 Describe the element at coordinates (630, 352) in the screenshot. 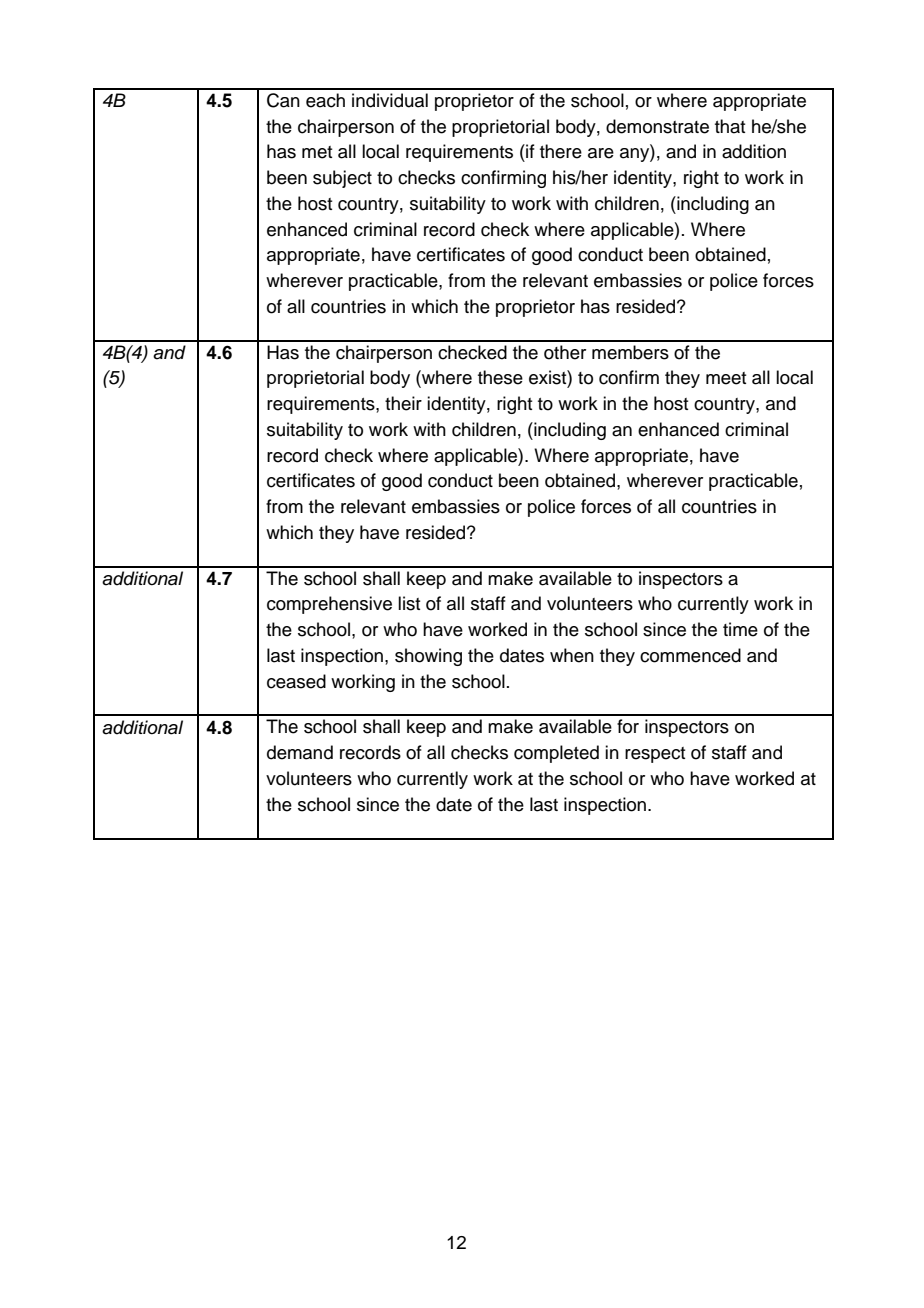

I see `members` at that location.
